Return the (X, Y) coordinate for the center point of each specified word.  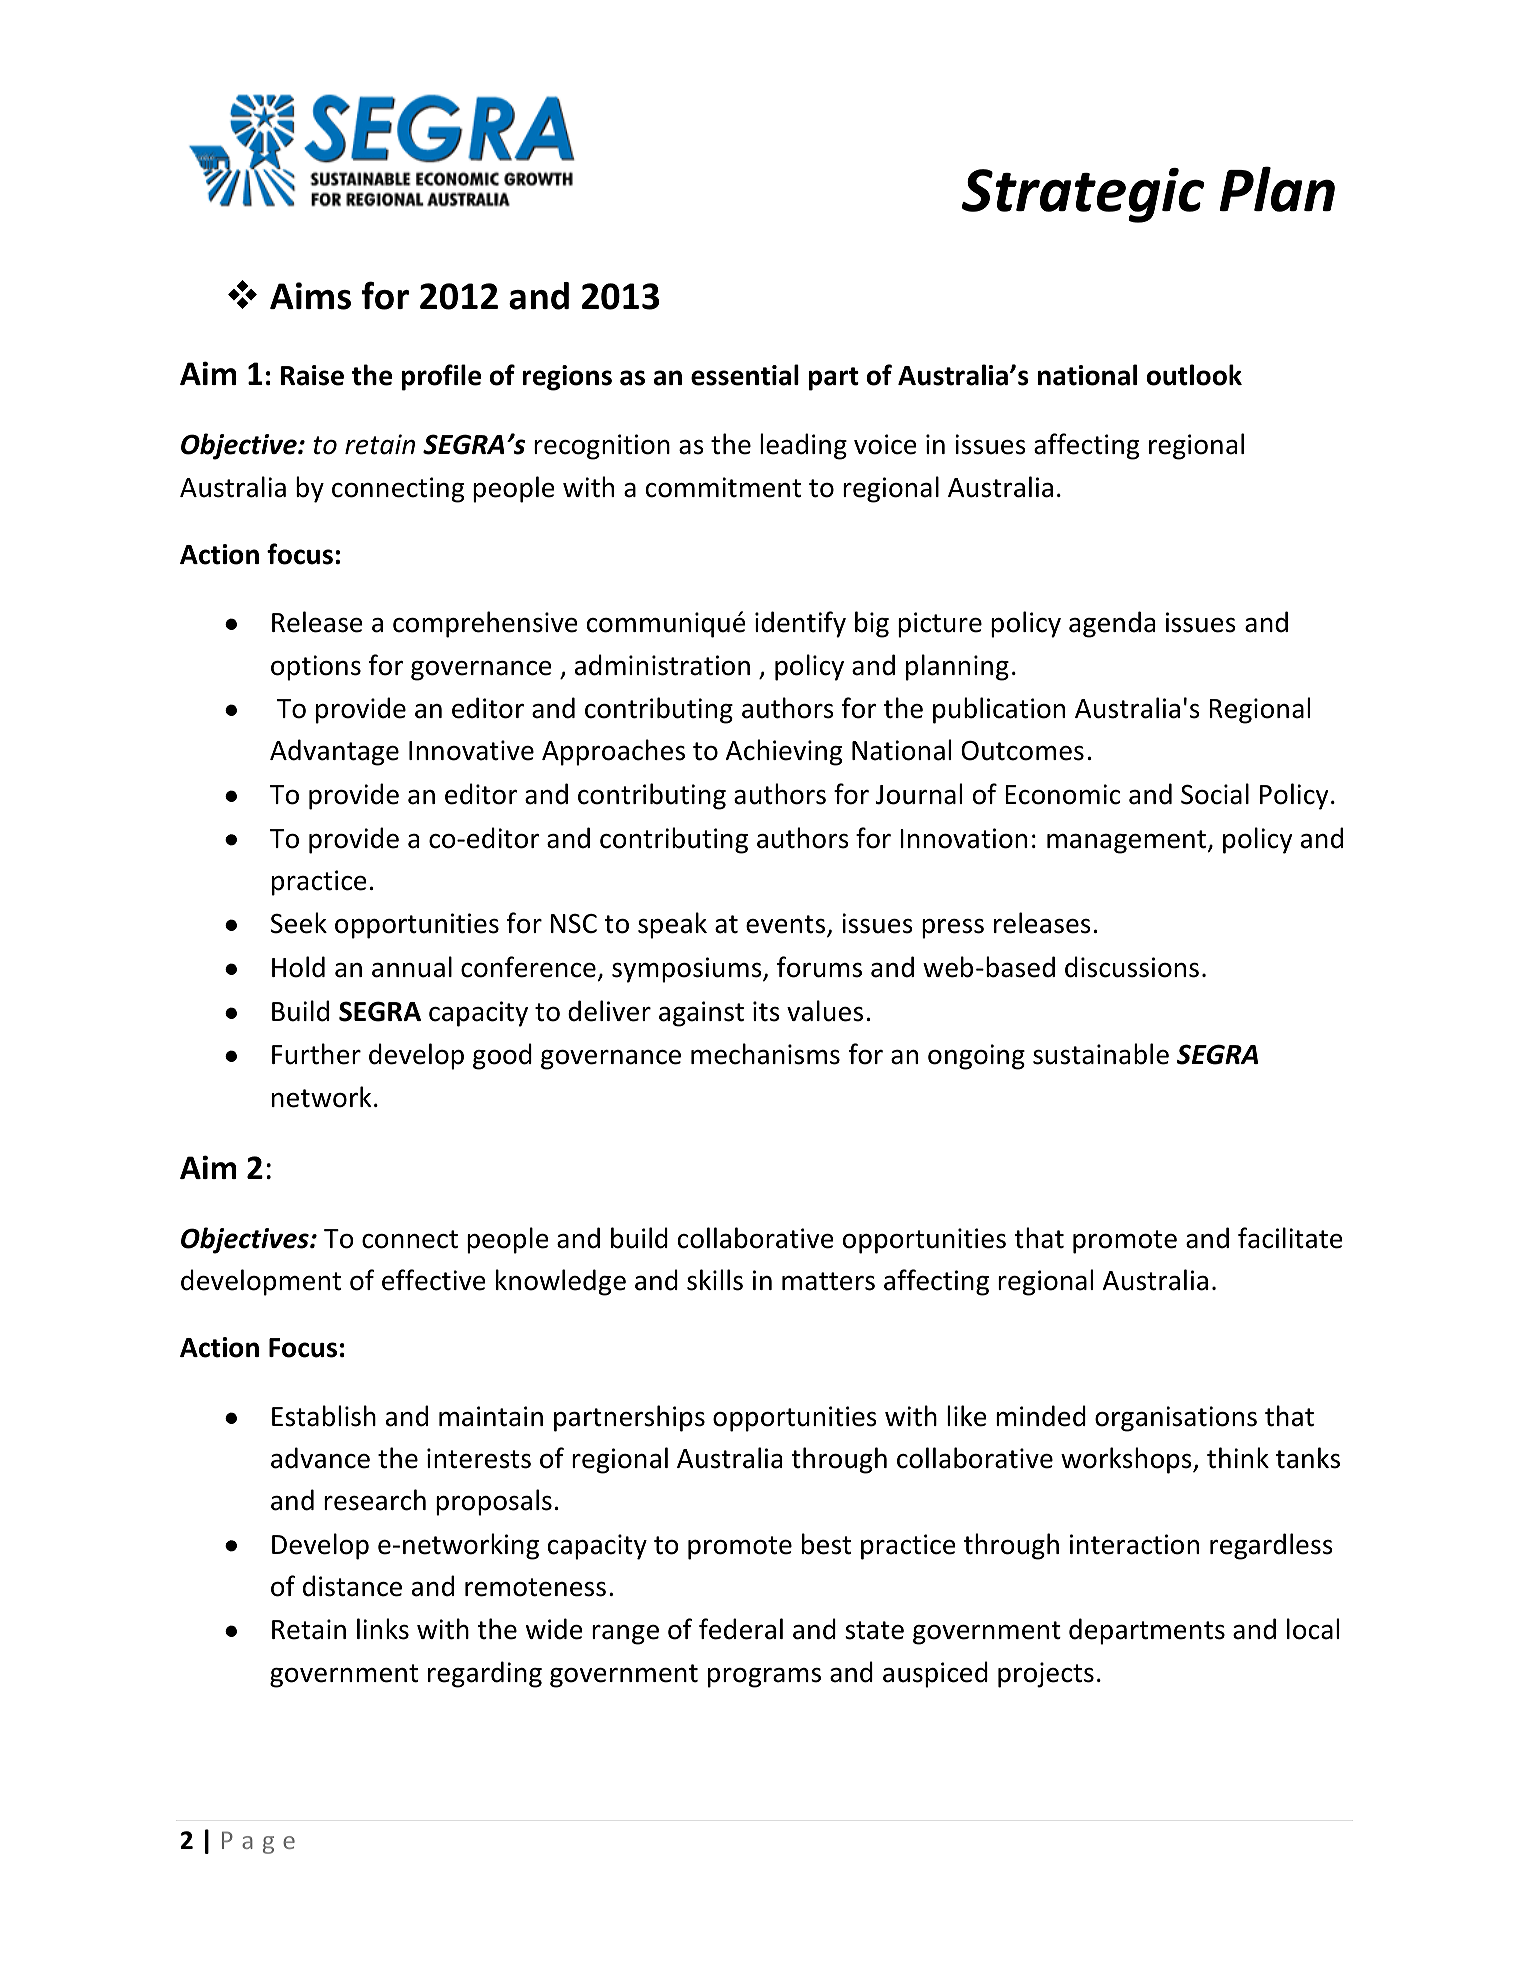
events (787, 926)
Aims (310, 296)
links (383, 1629)
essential (745, 375)
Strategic (1083, 195)
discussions (1132, 967)
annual (412, 967)
